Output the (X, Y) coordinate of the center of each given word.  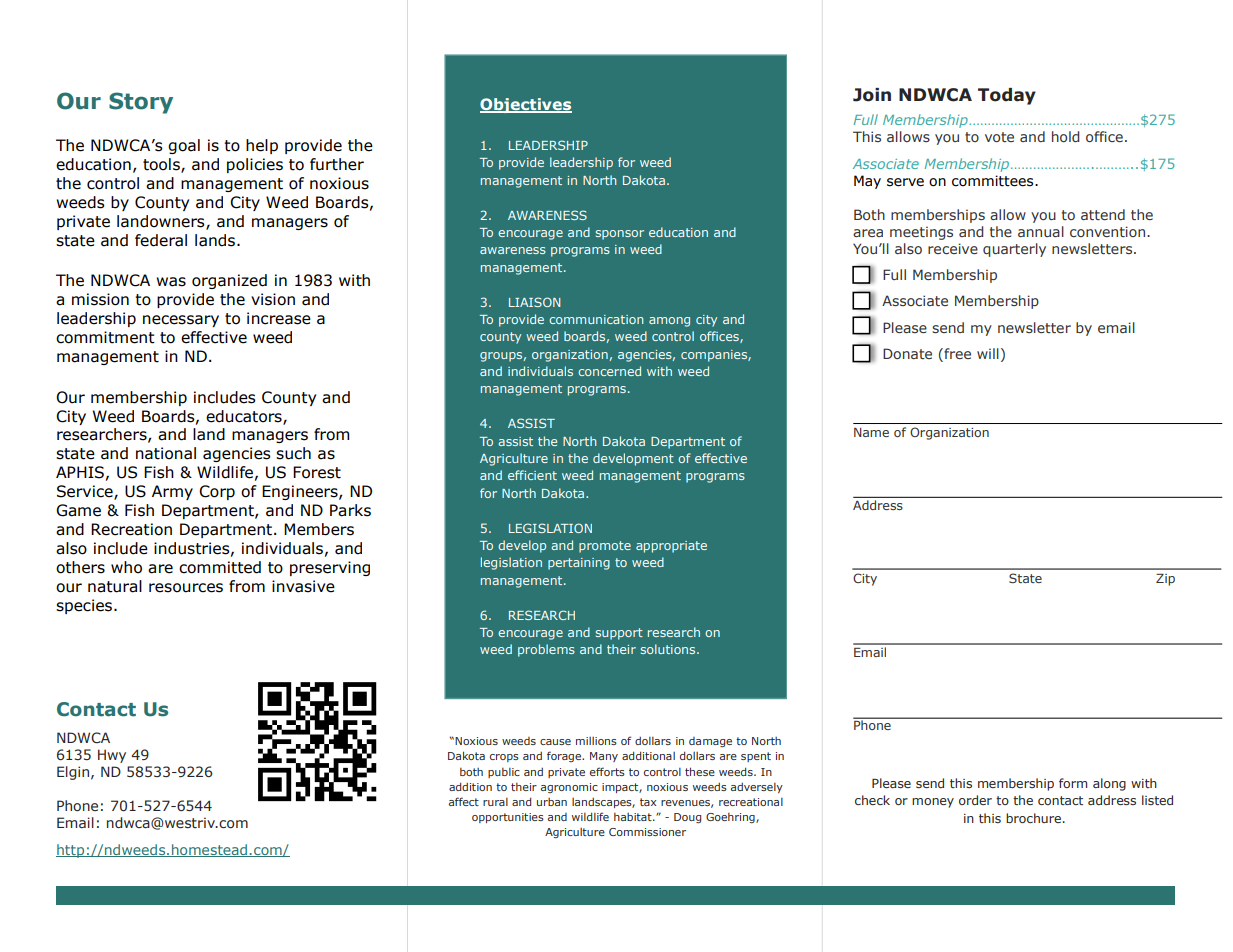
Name (871, 432)
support (619, 634)
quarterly (1014, 250)
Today (1007, 96)
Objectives (526, 105)
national (166, 453)
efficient (532, 475)
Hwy (112, 756)
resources (186, 588)
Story (141, 103)
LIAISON (535, 302)
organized (229, 281)
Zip (1165, 580)
